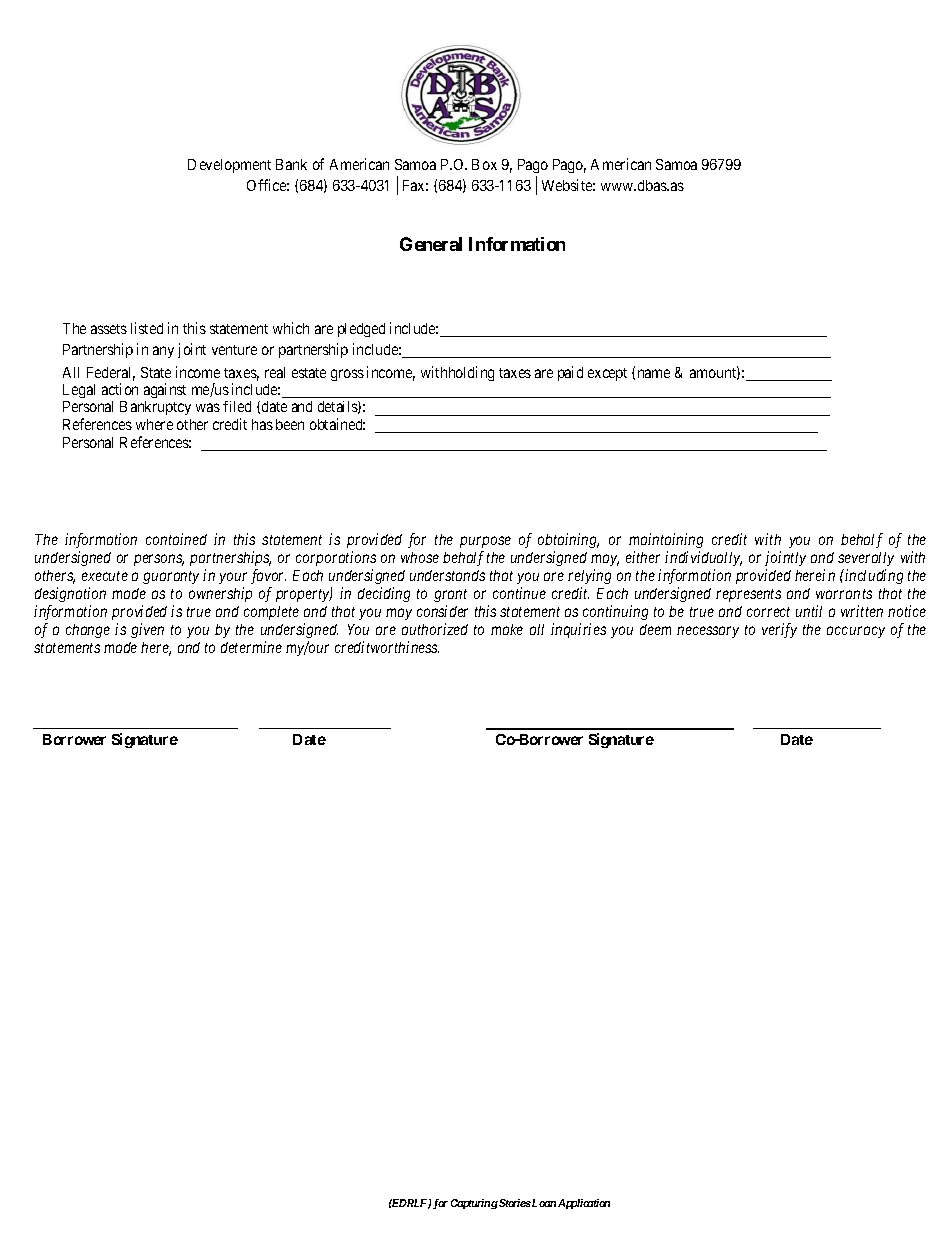 This page has width=952, height=1233. I want to click on make, so click(507, 629).
